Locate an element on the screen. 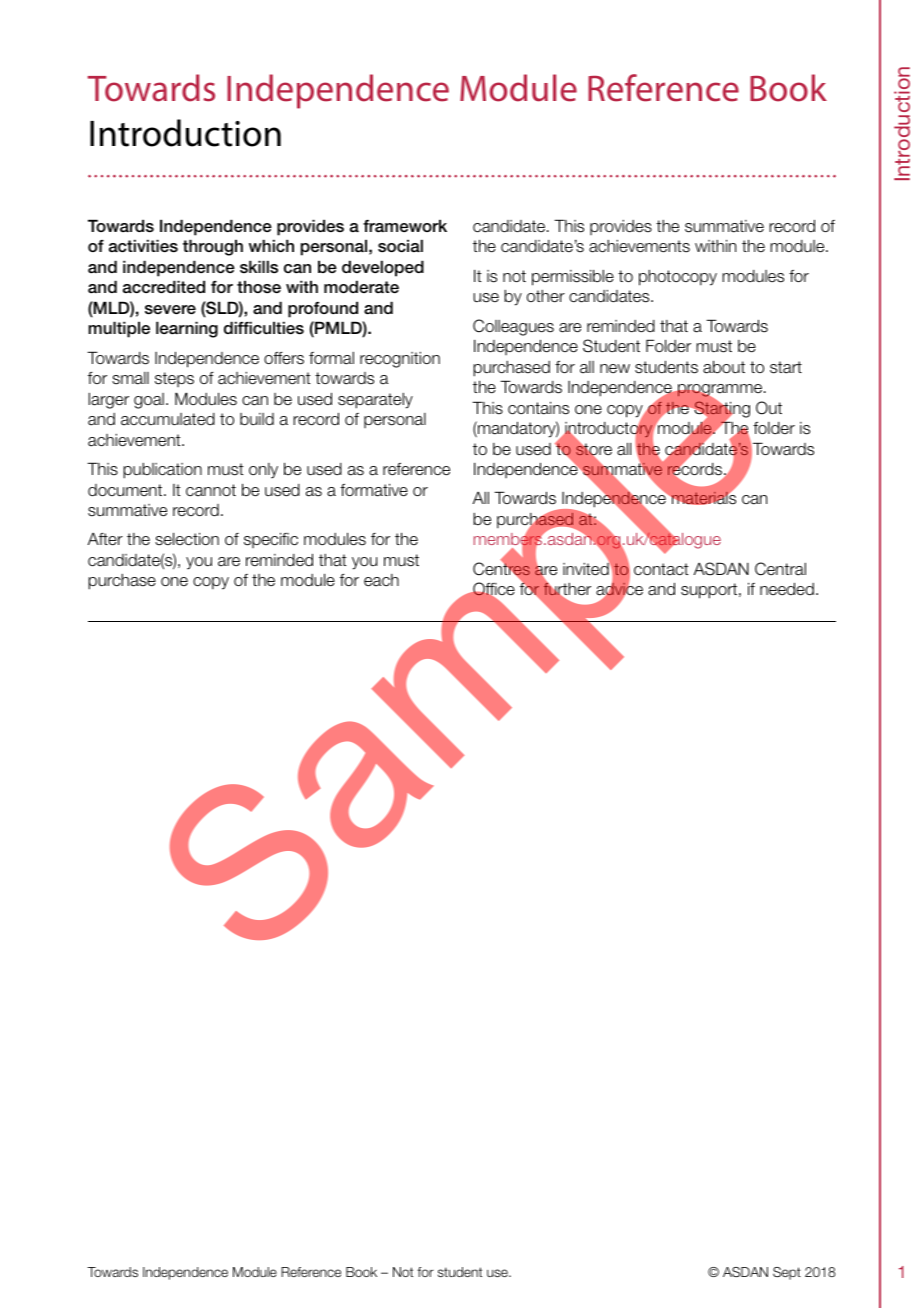 This screenshot has height=1308, width=924. contact is located at coordinates (661, 569).
